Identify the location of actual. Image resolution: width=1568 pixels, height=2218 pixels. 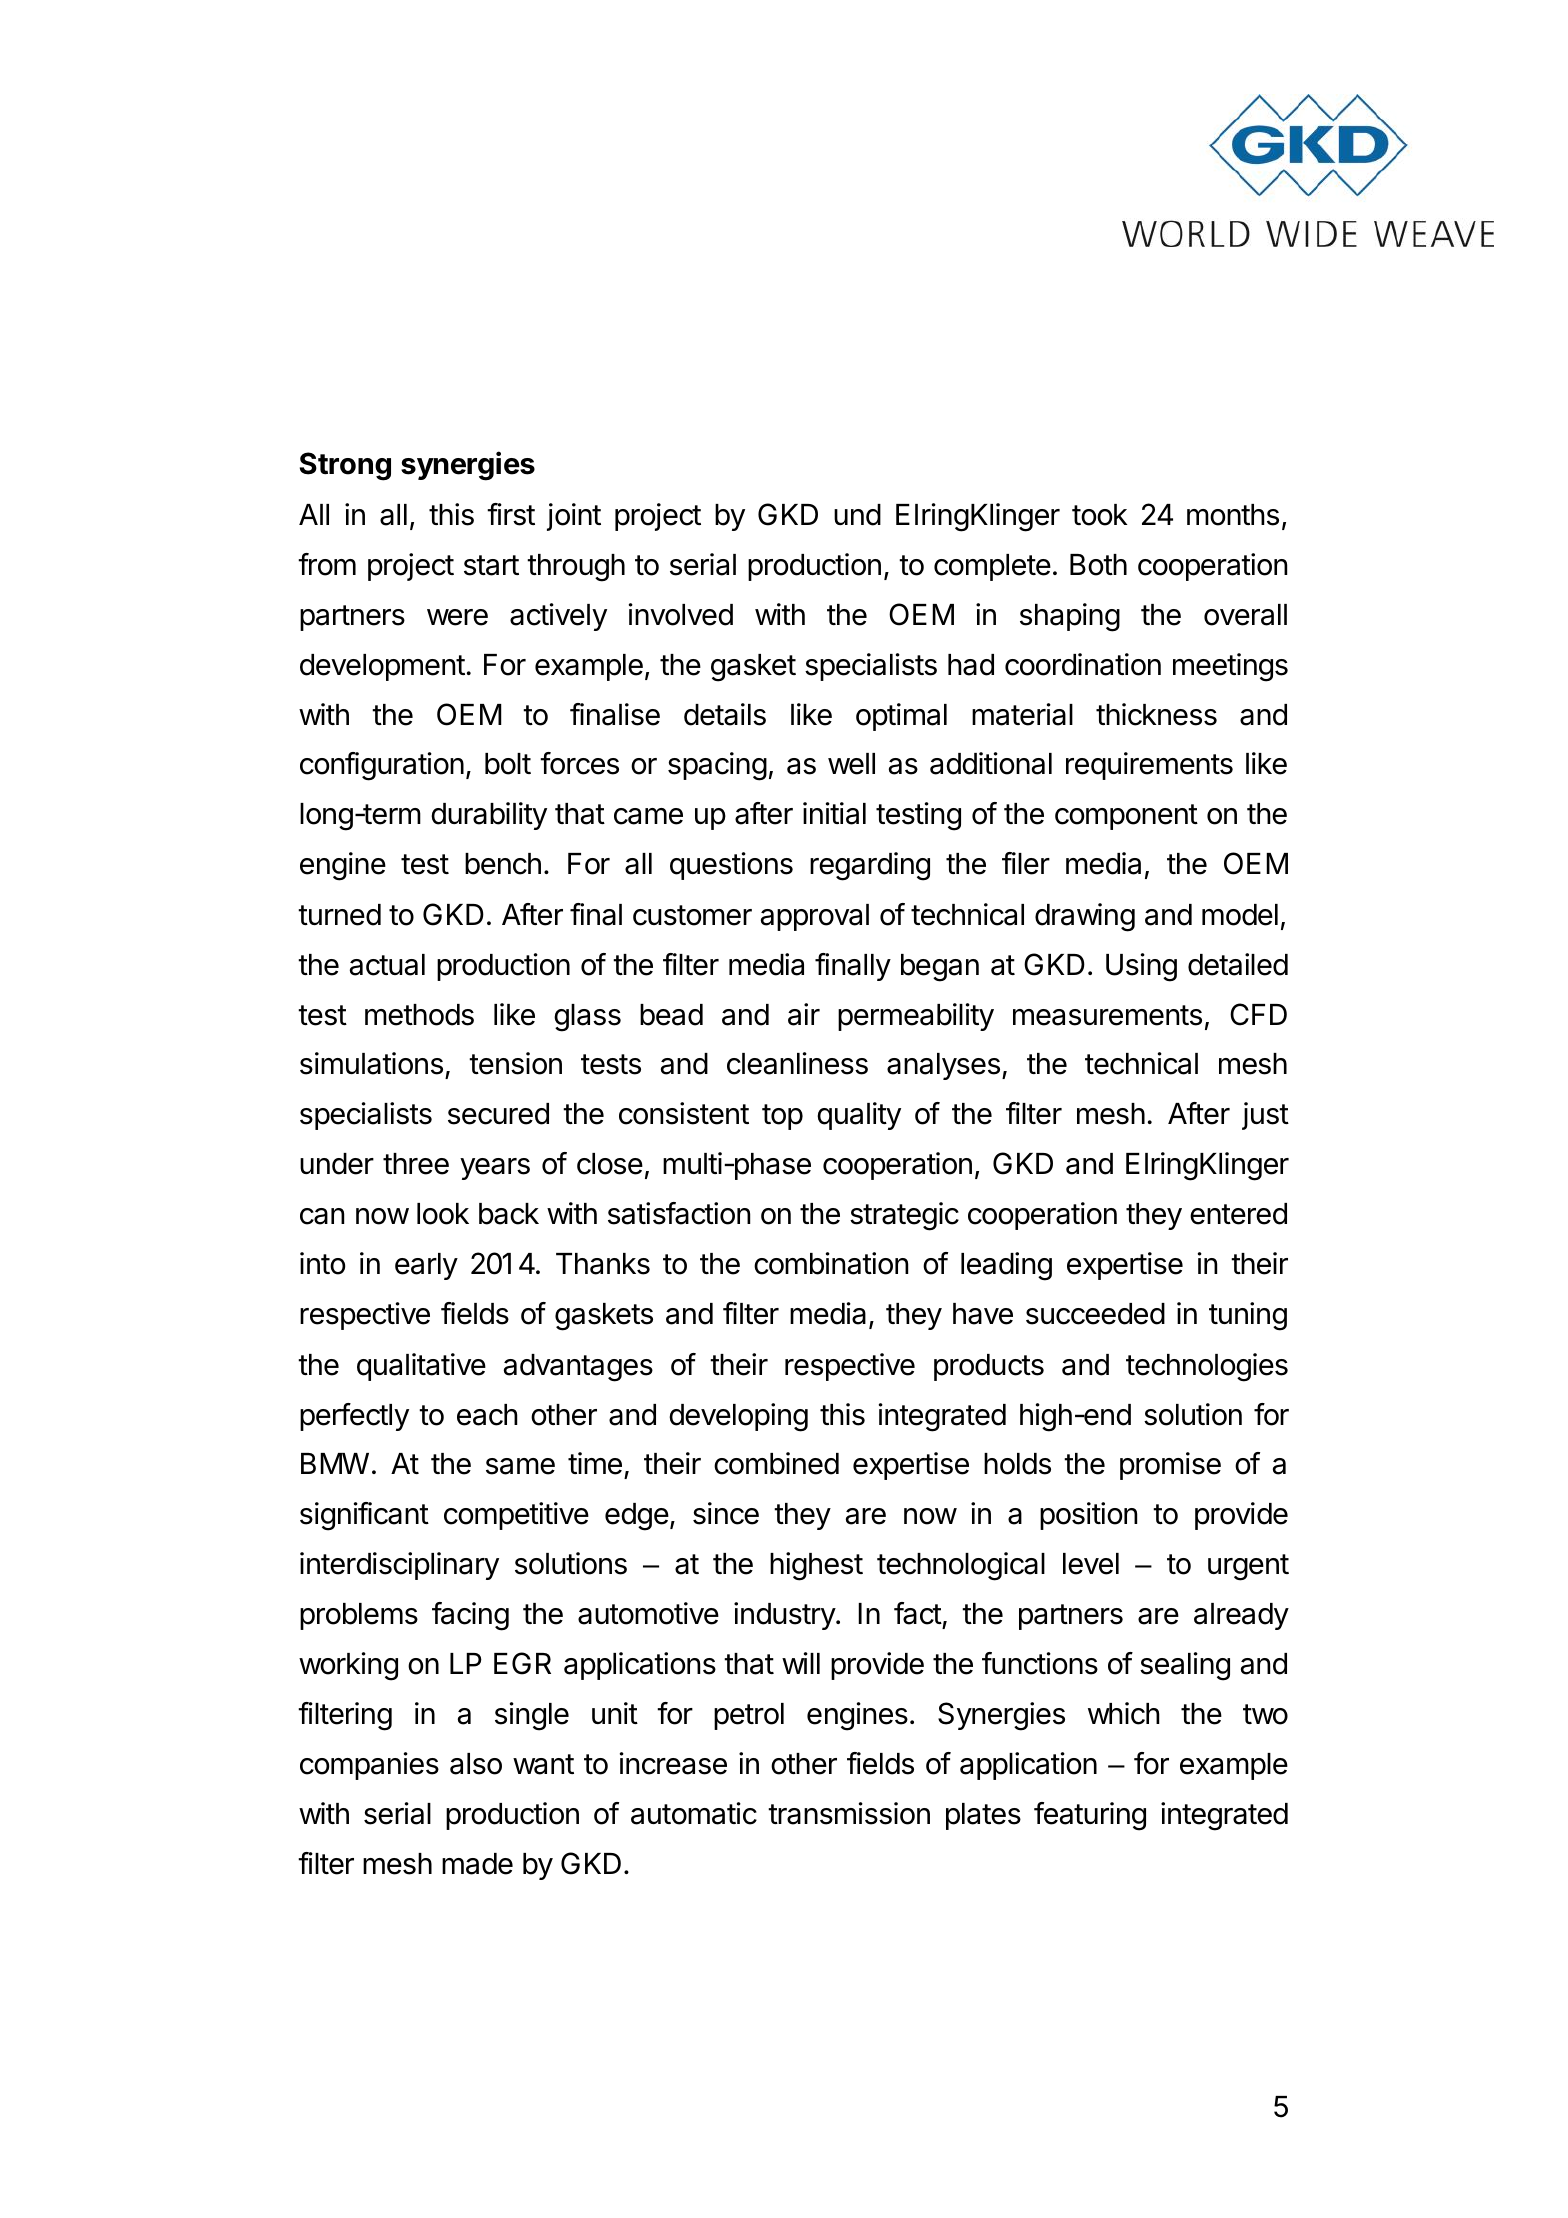
(387, 965).
